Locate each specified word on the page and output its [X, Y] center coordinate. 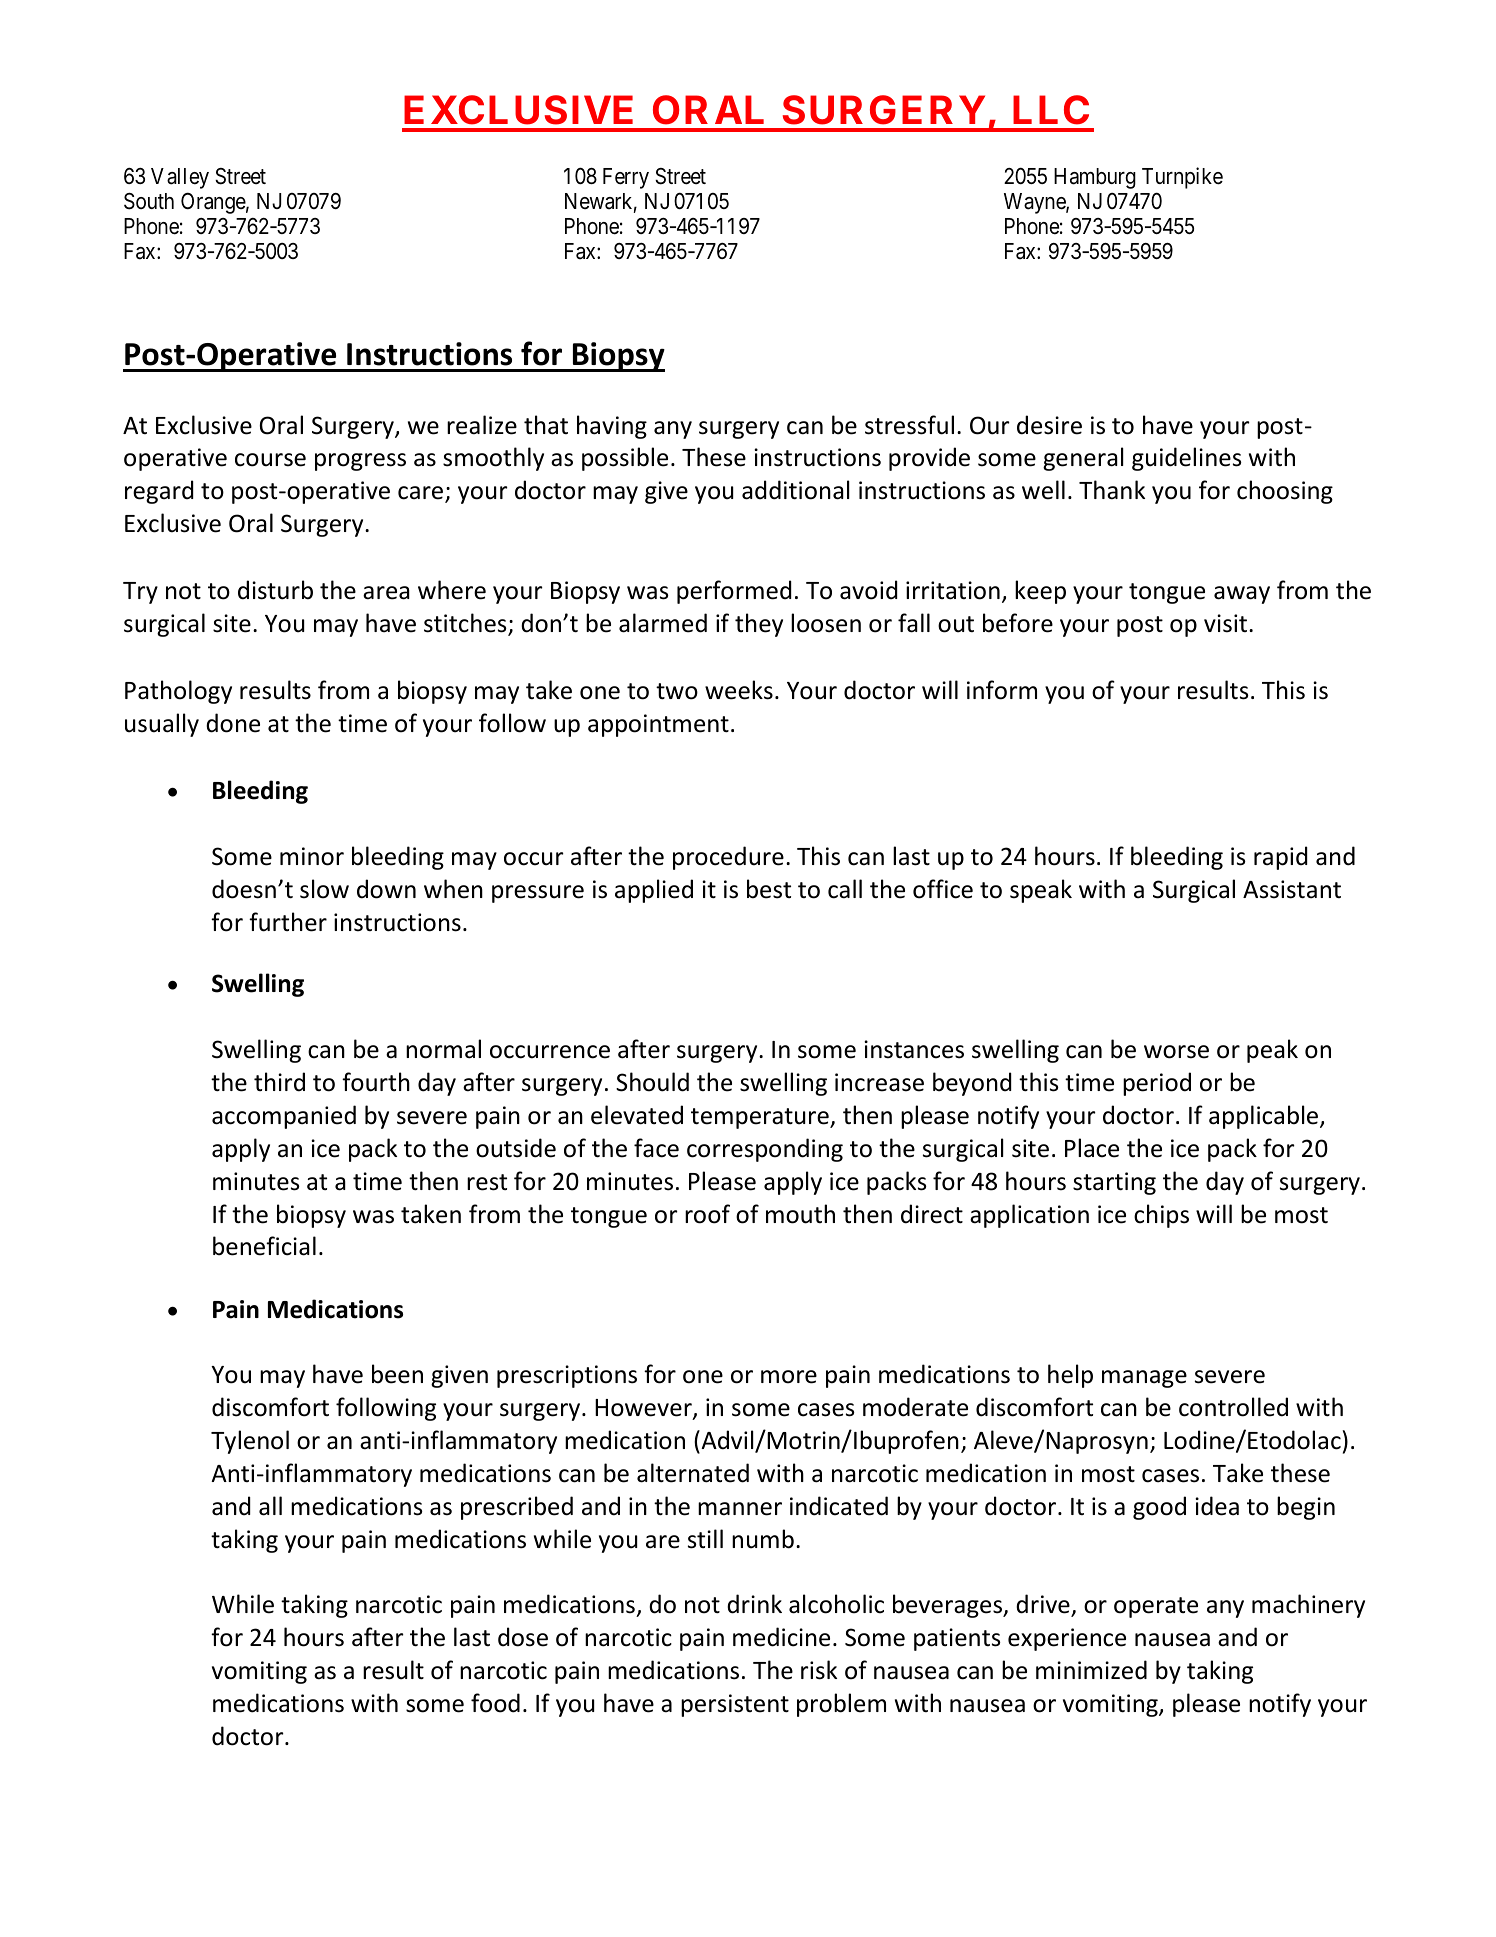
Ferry [626, 178]
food [495, 1703]
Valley [180, 178]
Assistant [1292, 889]
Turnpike [1182, 178]
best [769, 889]
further [288, 922]
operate [1156, 1607]
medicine [781, 1637]
